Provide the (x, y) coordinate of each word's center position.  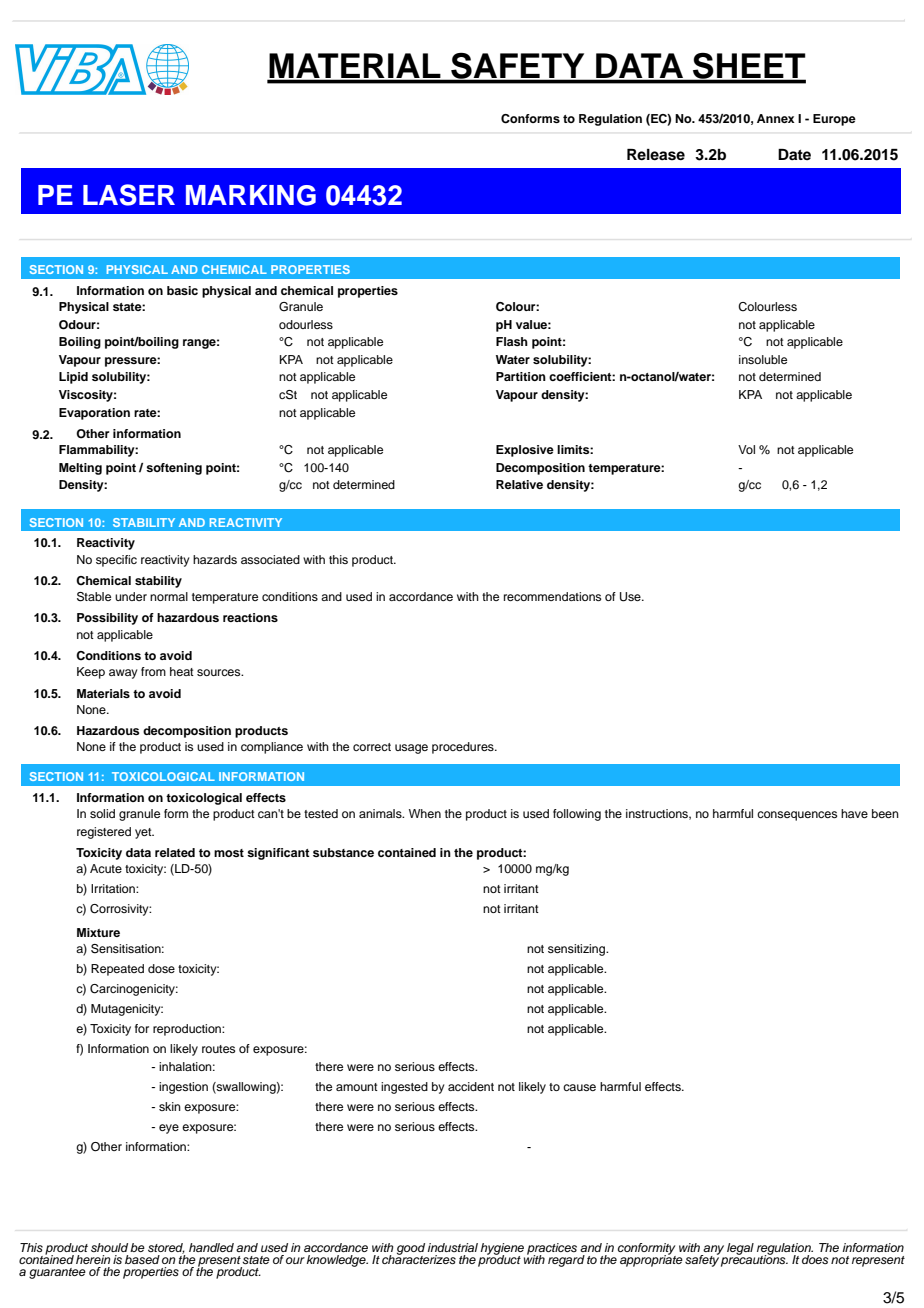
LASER (129, 195)
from (153, 671)
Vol (746, 449)
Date (794, 154)
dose (161, 968)
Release (656, 155)
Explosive (525, 451)
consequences (797, 816)
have (854, 813)
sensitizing (578, 950)
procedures (464, 748)
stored (166, 1248)
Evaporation (94, 414)
